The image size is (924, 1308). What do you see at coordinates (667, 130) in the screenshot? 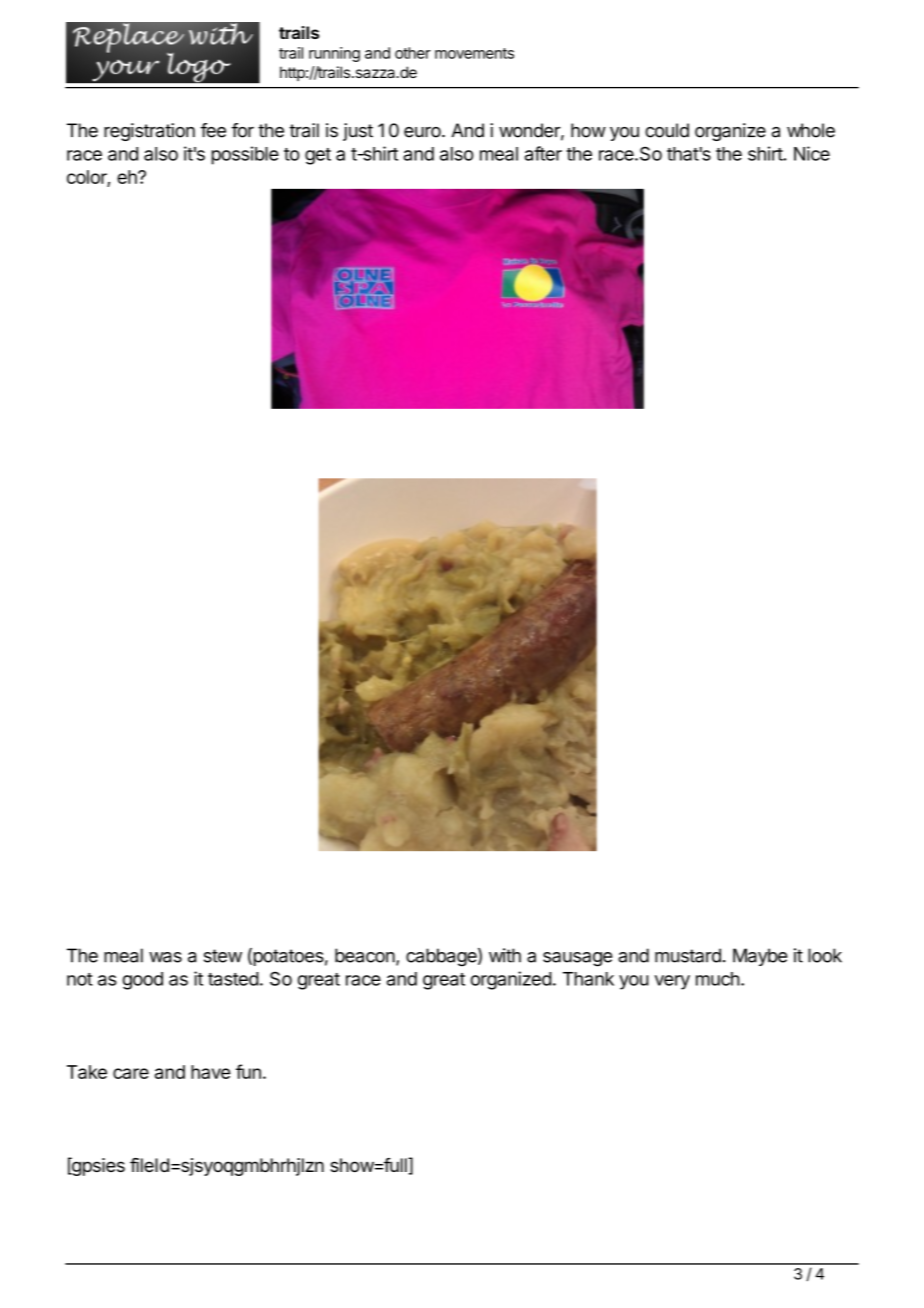
I see `could` at bounding box center [667, 130].
